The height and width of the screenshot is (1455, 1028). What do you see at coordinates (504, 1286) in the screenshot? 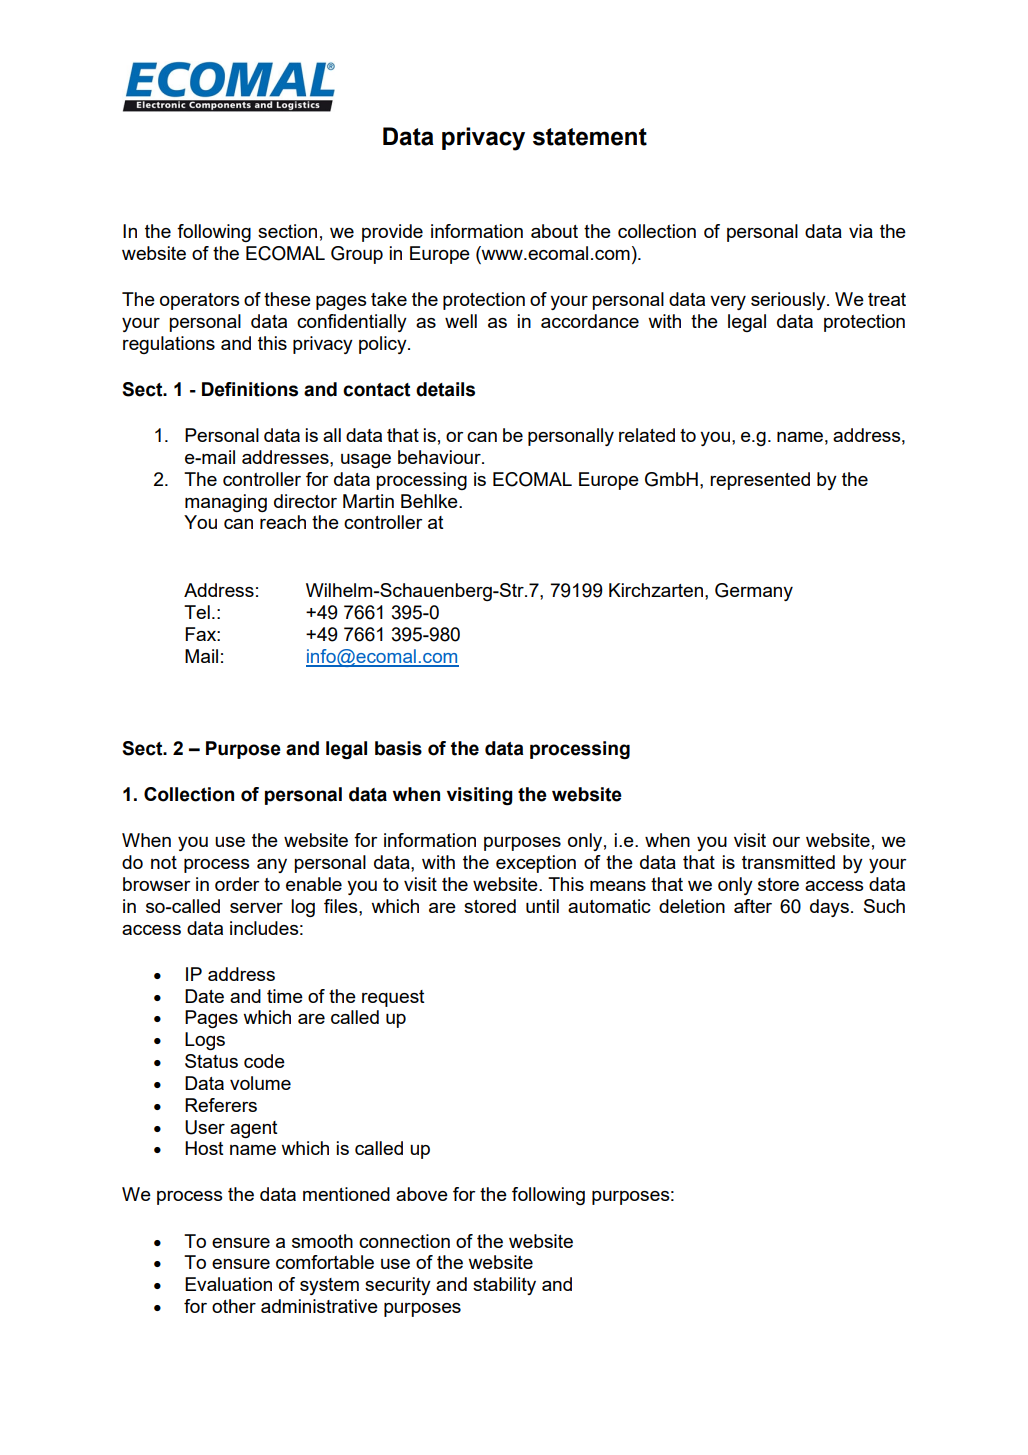
I see `stability` at bounding box center [504, 1286].
